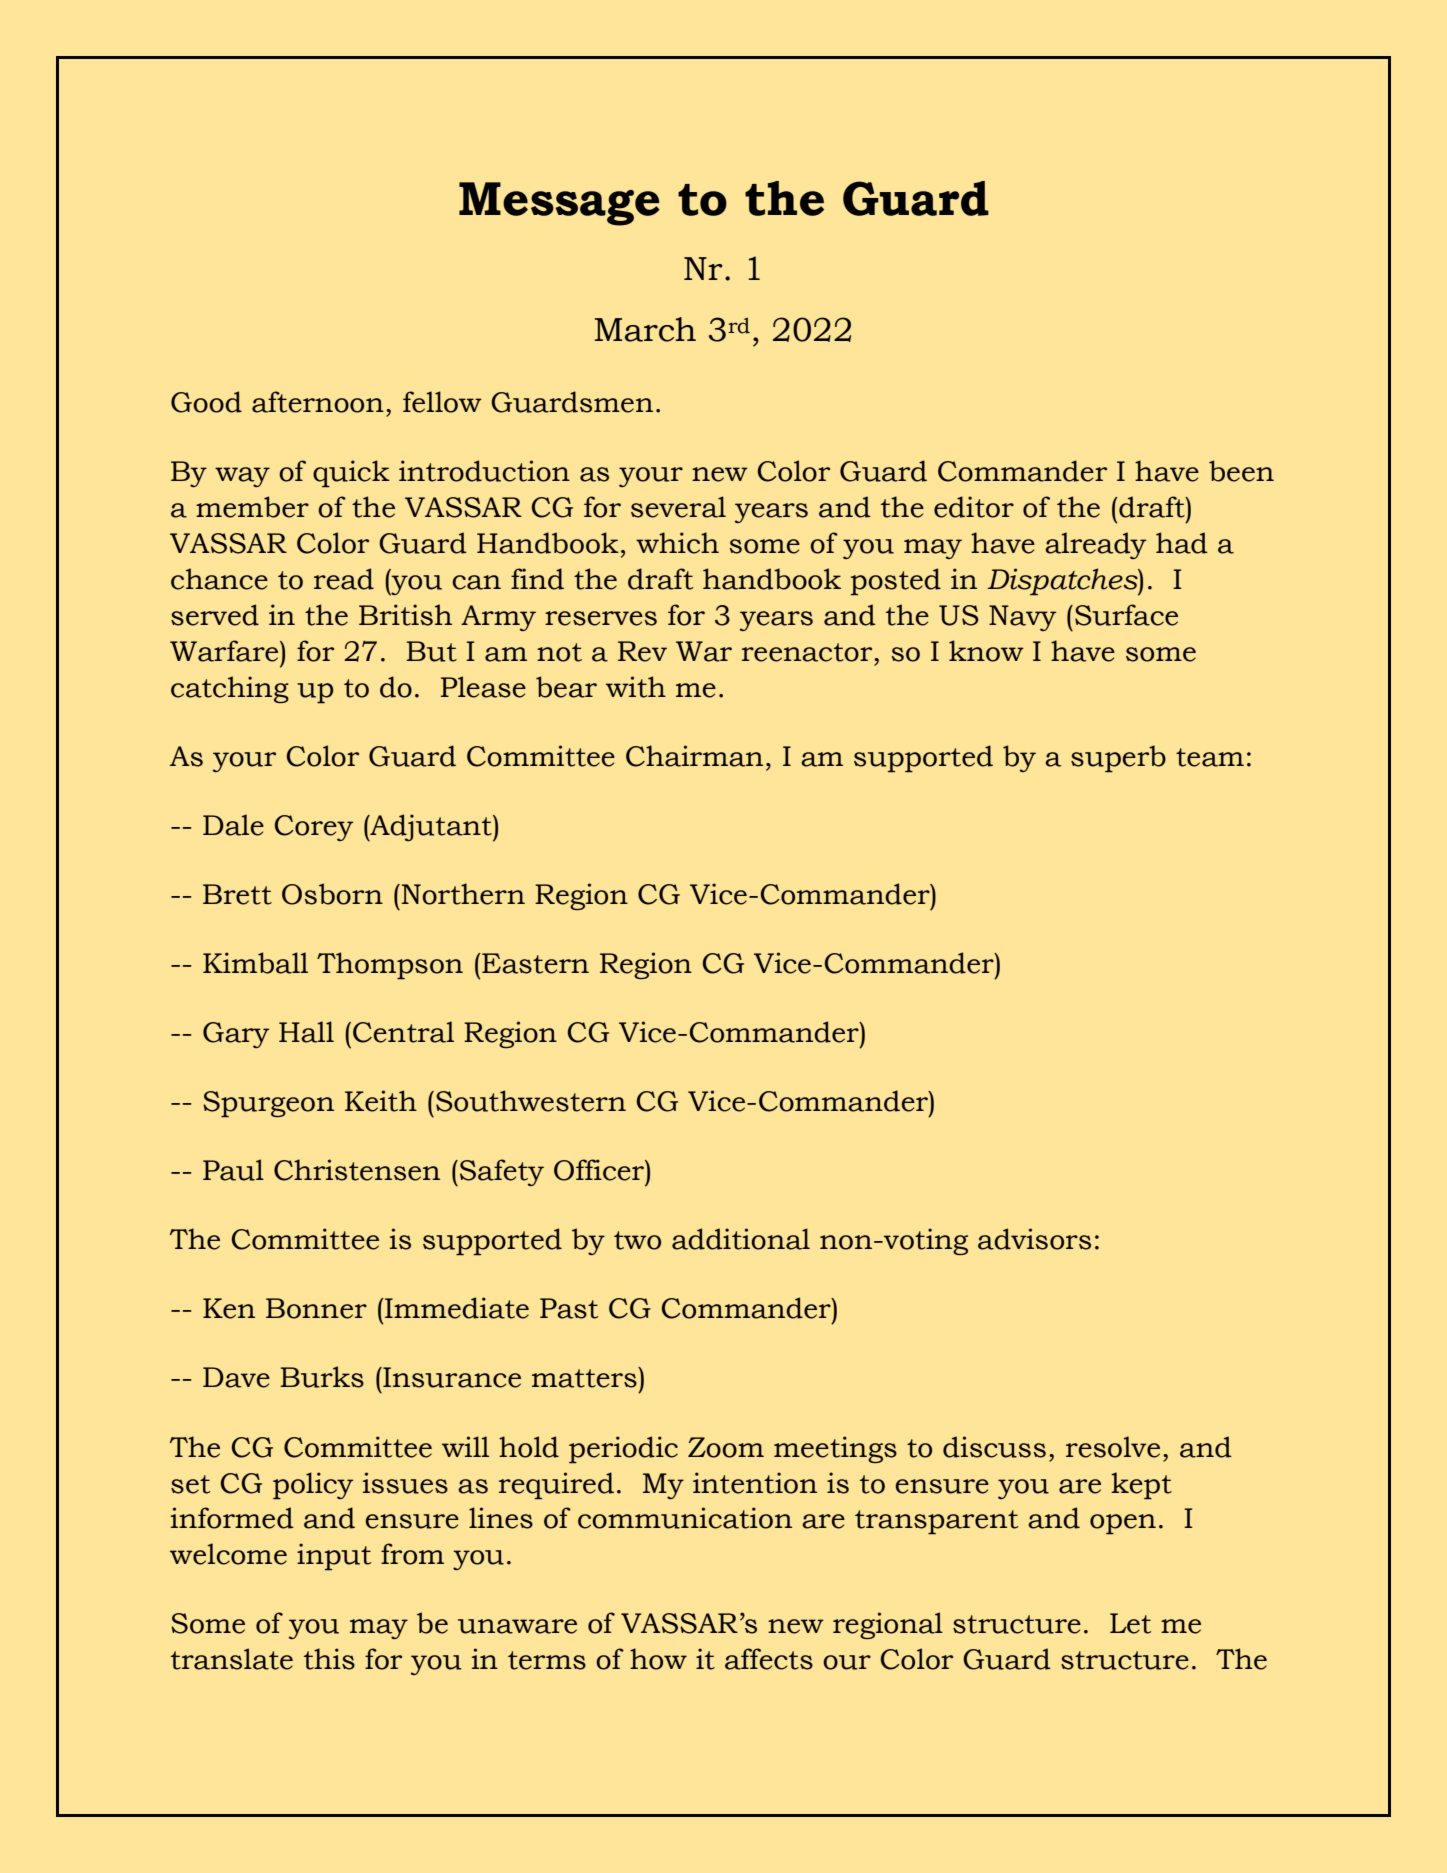 Image resolution: width=1447 pixels, height=1873 pixels. Describe the element at coordinates (316, 1308) in the screenshot. I see `Bonner` at that location.
